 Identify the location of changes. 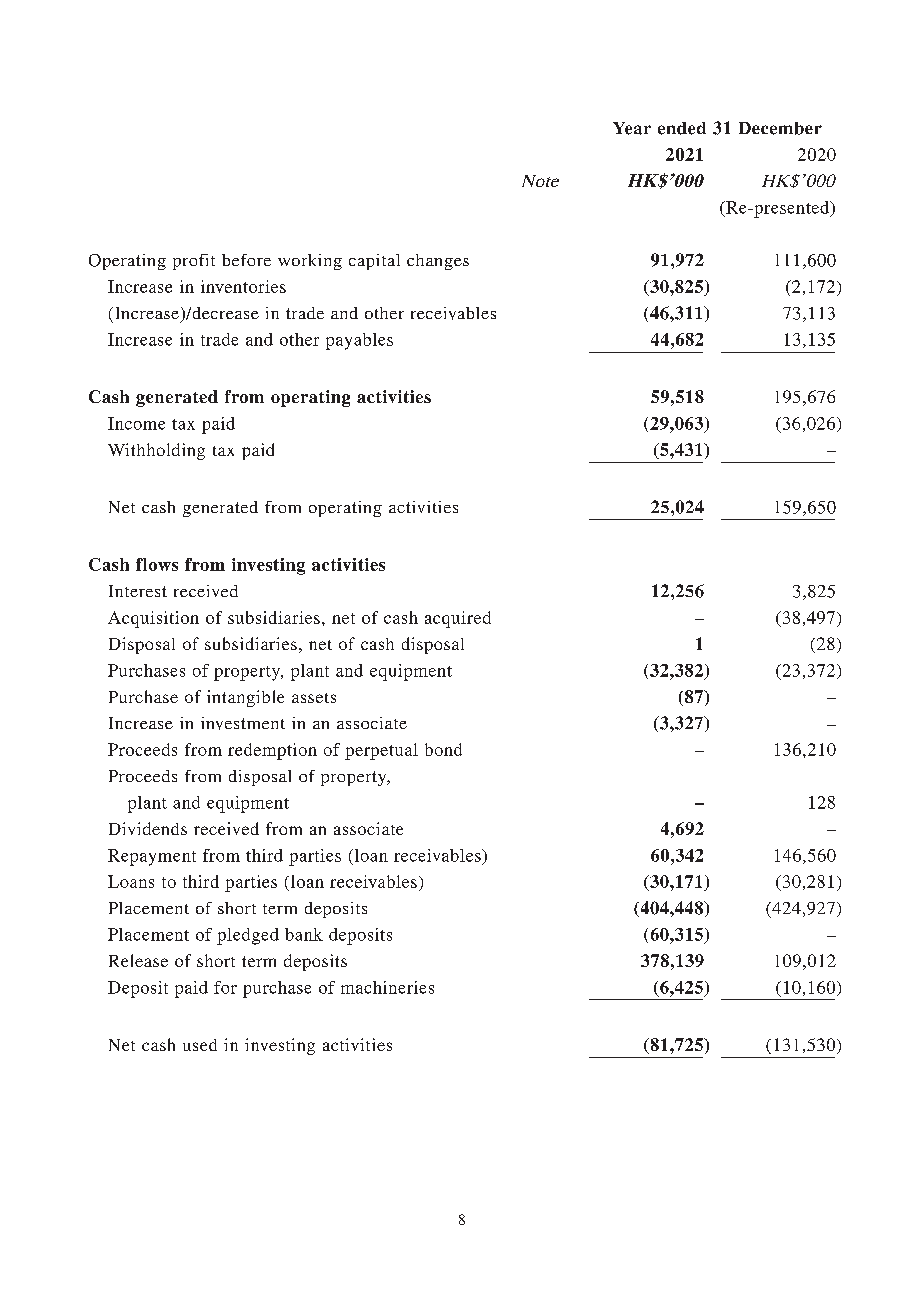
(438, 262).
